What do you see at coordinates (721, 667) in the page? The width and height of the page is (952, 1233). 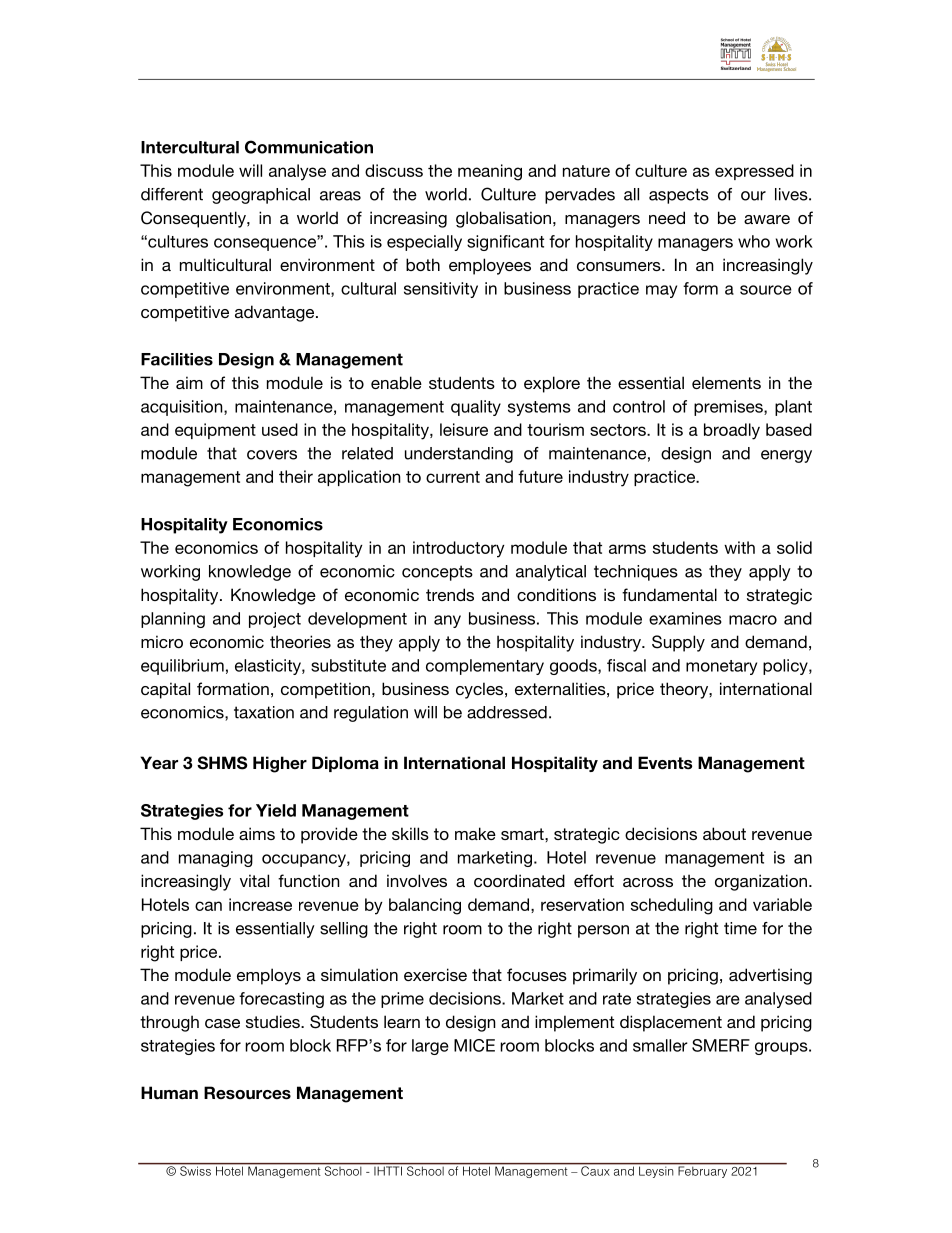 I see `monetary` at bounding box center [721, 667].
